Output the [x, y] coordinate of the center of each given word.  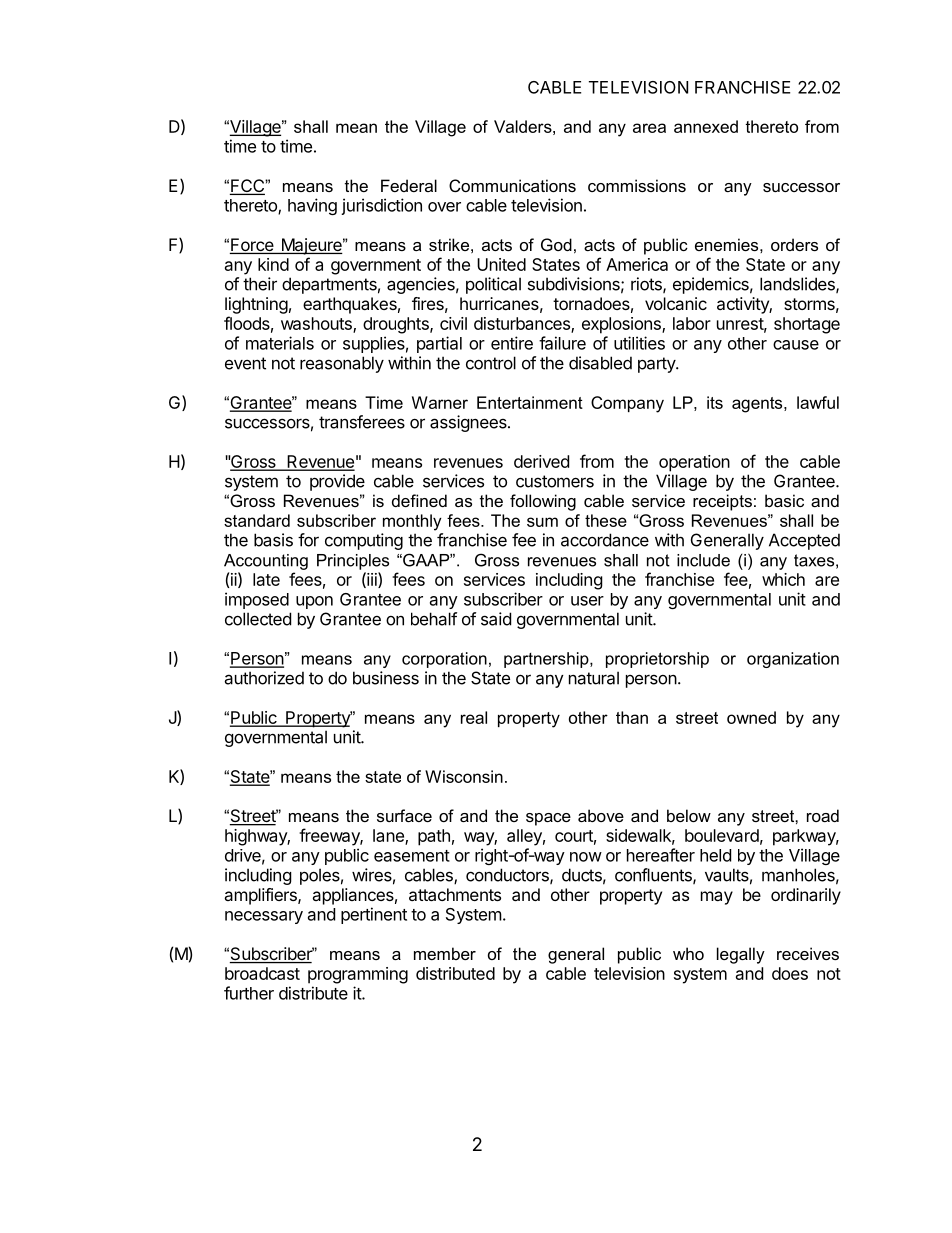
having [312, 206]
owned [751, 717]
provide [337, 482]
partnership [547, 660]
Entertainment [530, 402]
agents [758, 405]
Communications [512, 185]
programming [358, 975]
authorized [264, 678]
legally [741, 955]
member [445, 953]
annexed [706, 126]
